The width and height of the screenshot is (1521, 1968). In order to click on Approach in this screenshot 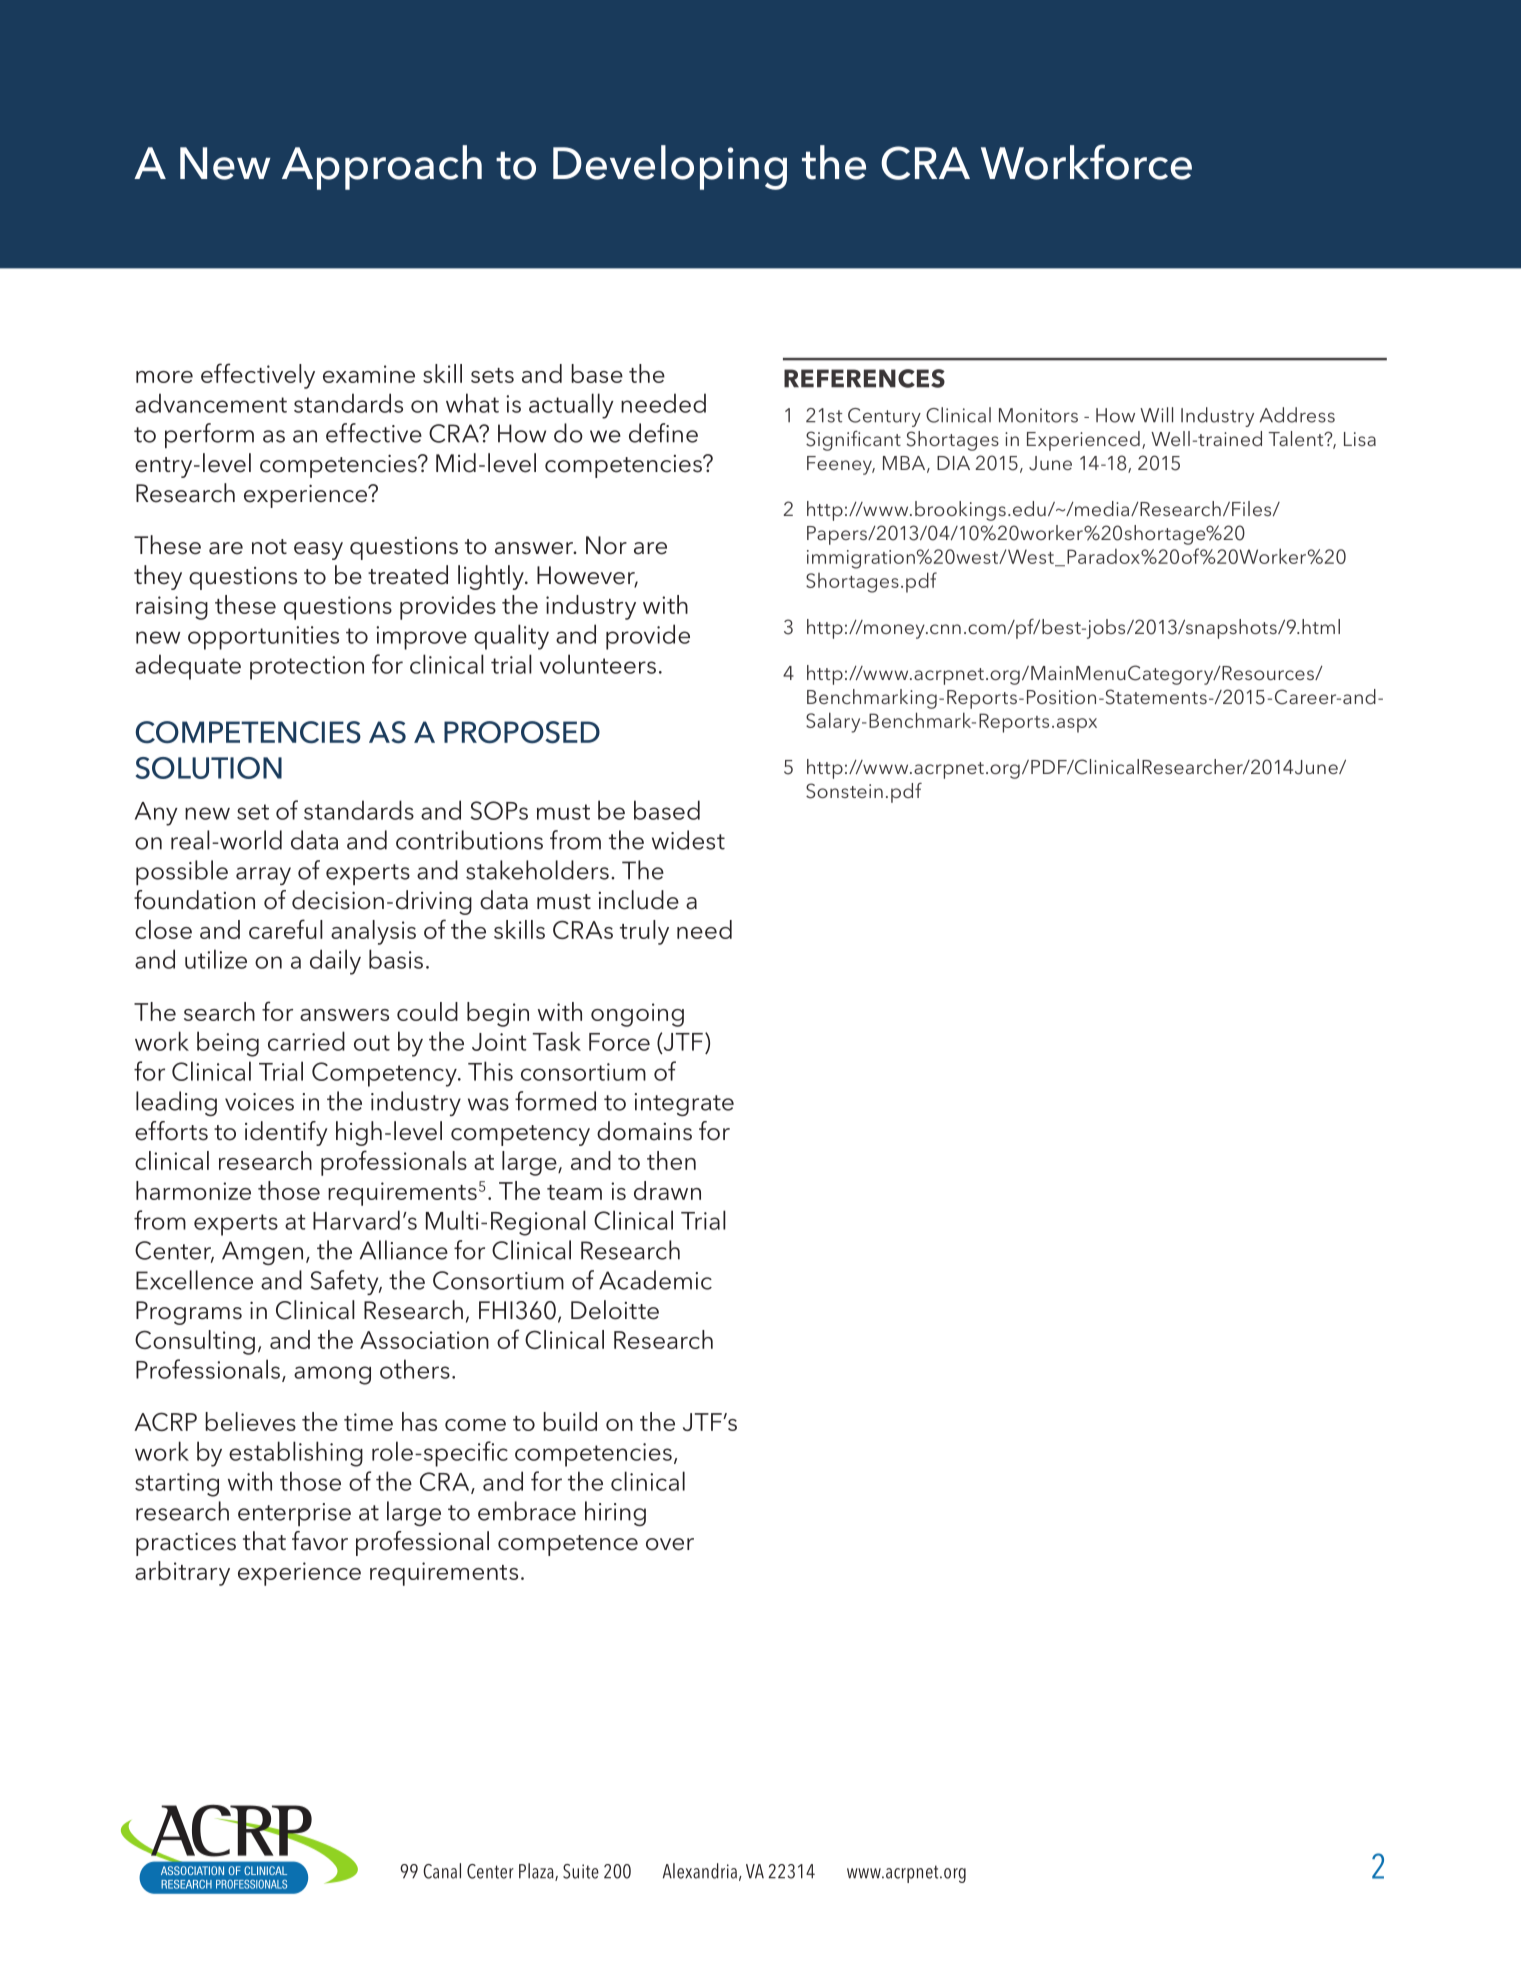, I will do `click(382, 167)`.
